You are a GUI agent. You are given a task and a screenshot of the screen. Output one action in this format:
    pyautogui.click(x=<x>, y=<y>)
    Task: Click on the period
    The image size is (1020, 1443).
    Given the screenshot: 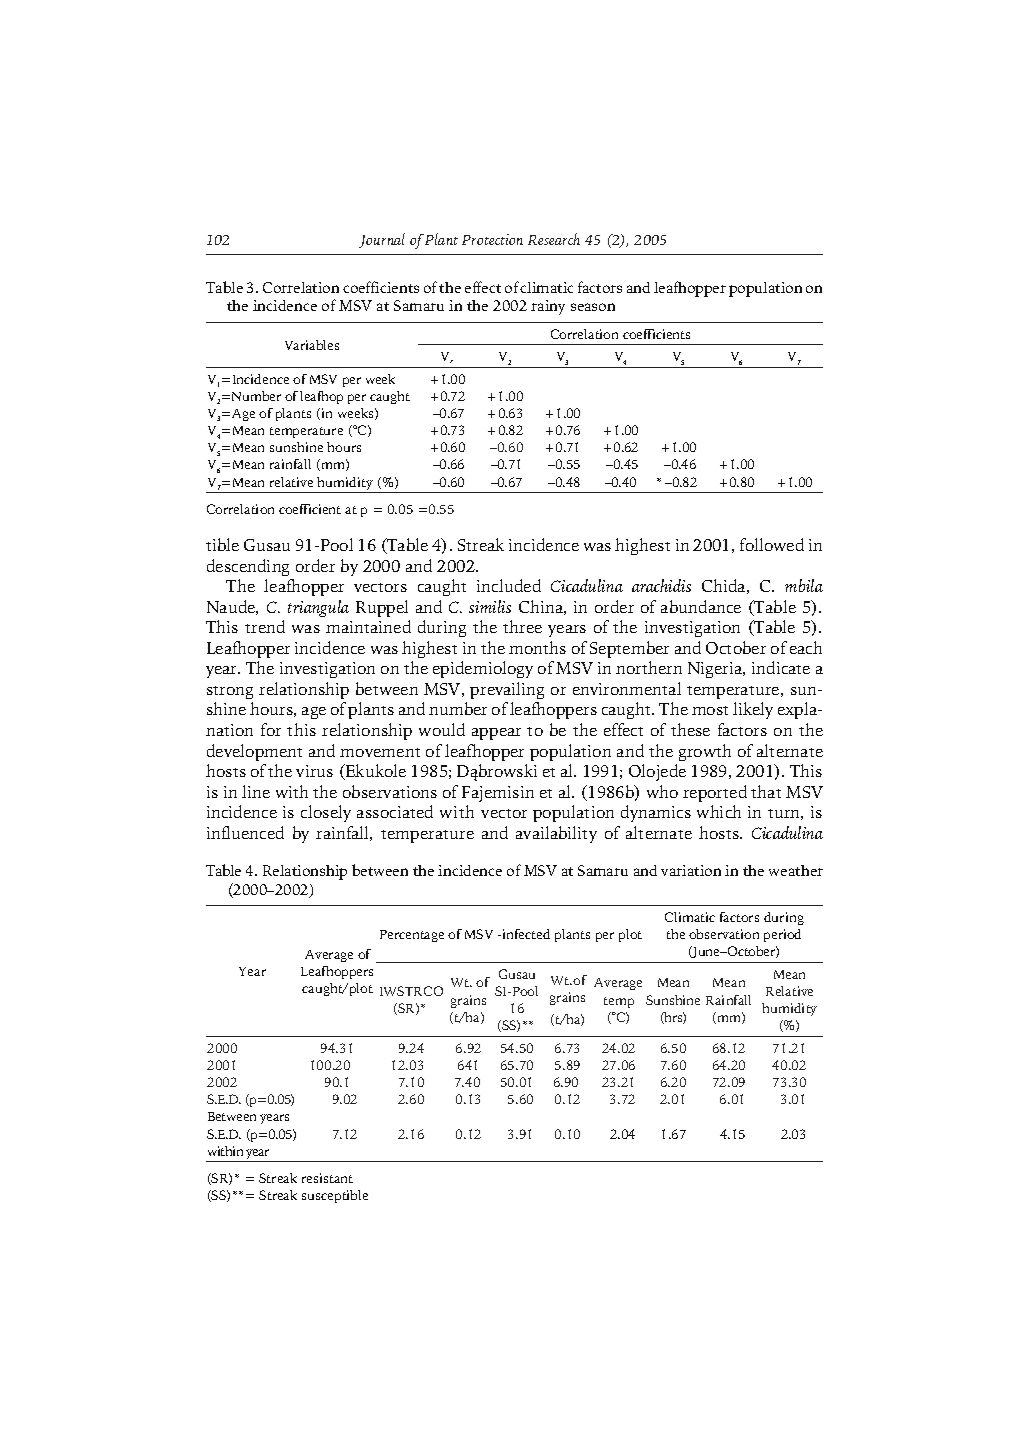 What is the action you would take?
    pyautogui.click(x=782, y=935)
